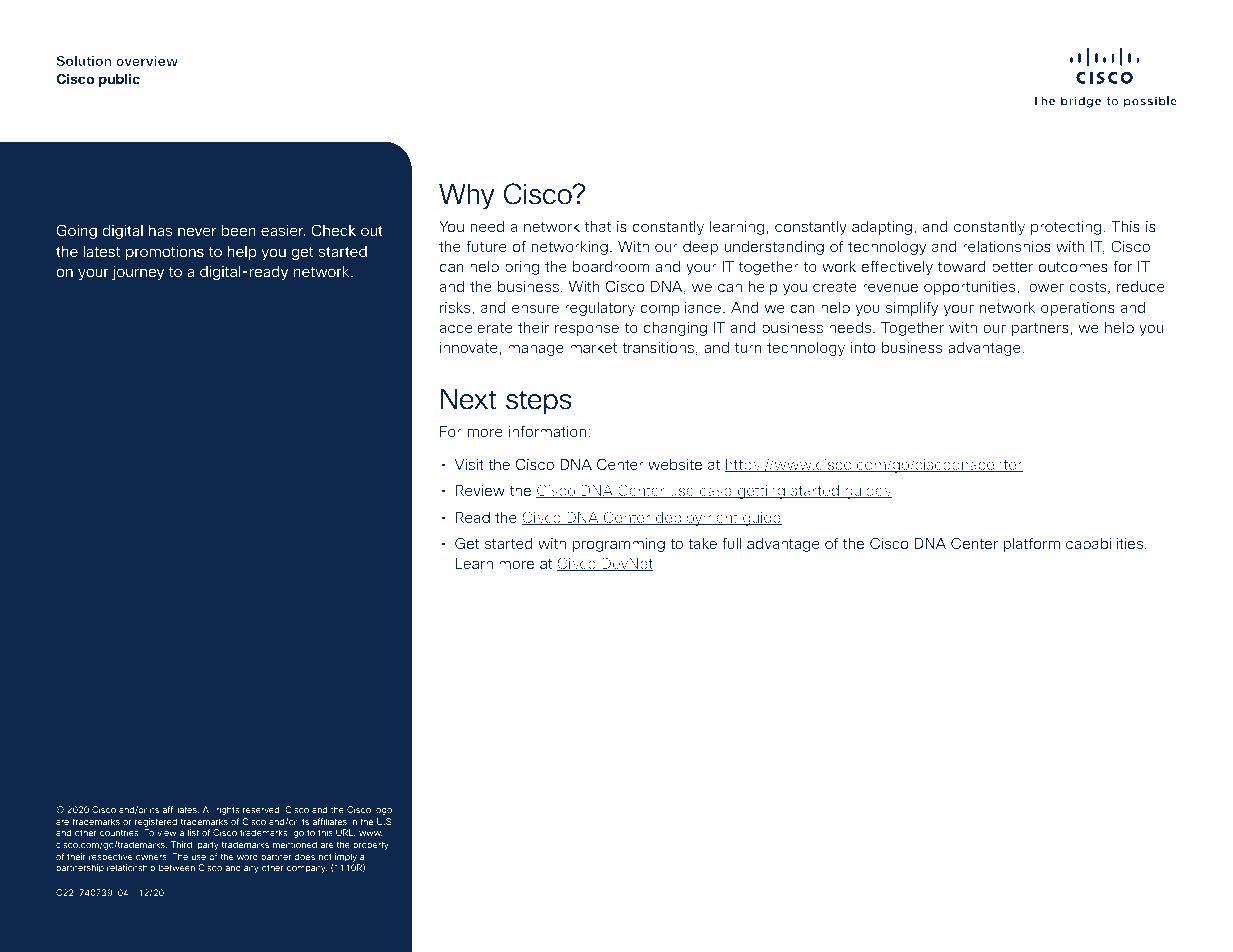 This screenshot has height=952, width=1233. Describe the element at coordinates (1106, 545) in the screenshot. I see `capabilities` at that location.
